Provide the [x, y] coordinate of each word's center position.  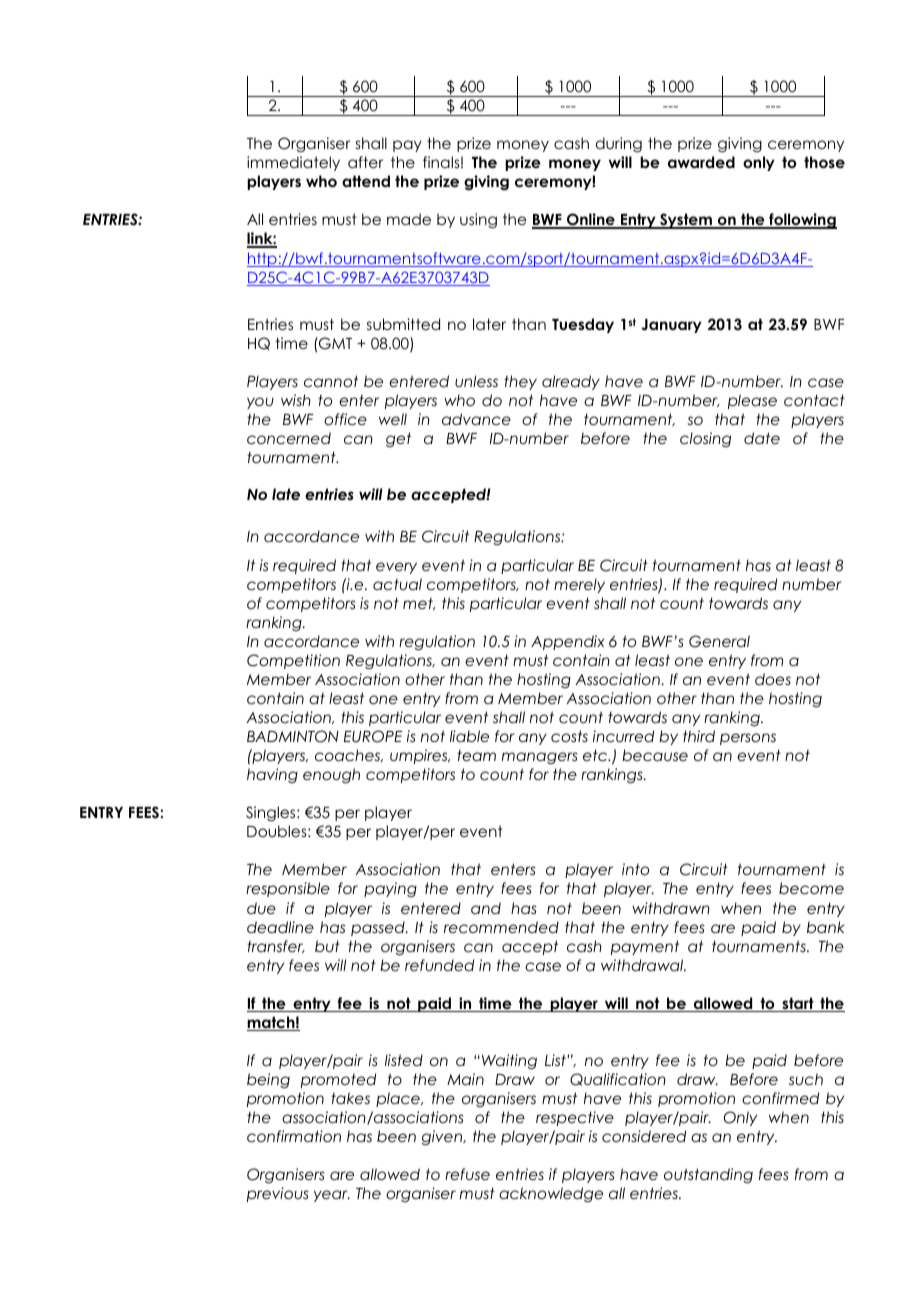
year [332, 1196]
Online [591, 221]
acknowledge [551, 1194]
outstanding [708, 1175]
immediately [293, 163]
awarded [701, 162]
